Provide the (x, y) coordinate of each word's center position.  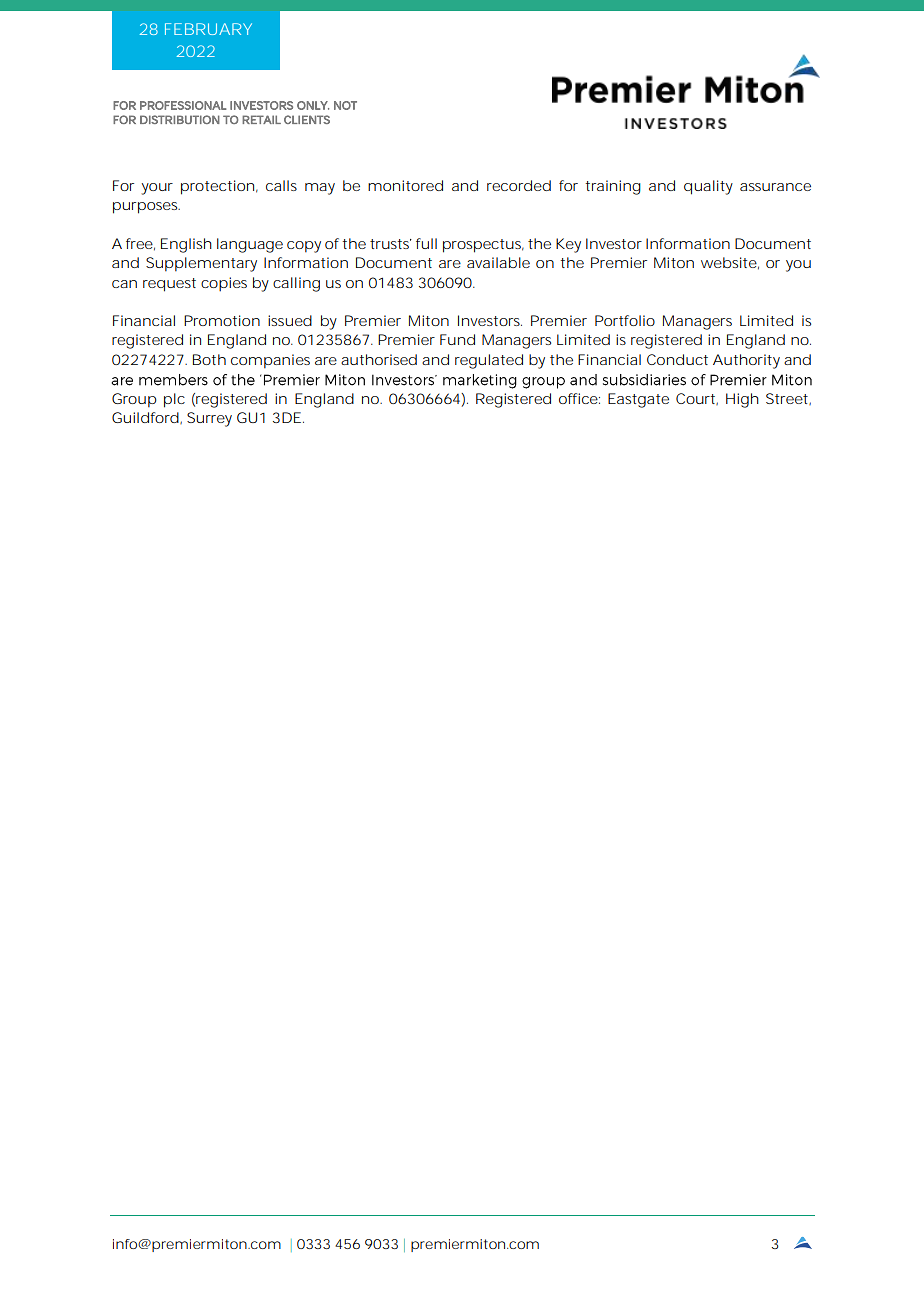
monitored (405, 185)
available (498, 262)
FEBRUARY (208, 29)
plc (174, 400)
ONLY (312, 105)
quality (708, 187)
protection (217, 187)
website (729, 262)
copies (224, 284)
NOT (345, 105)
